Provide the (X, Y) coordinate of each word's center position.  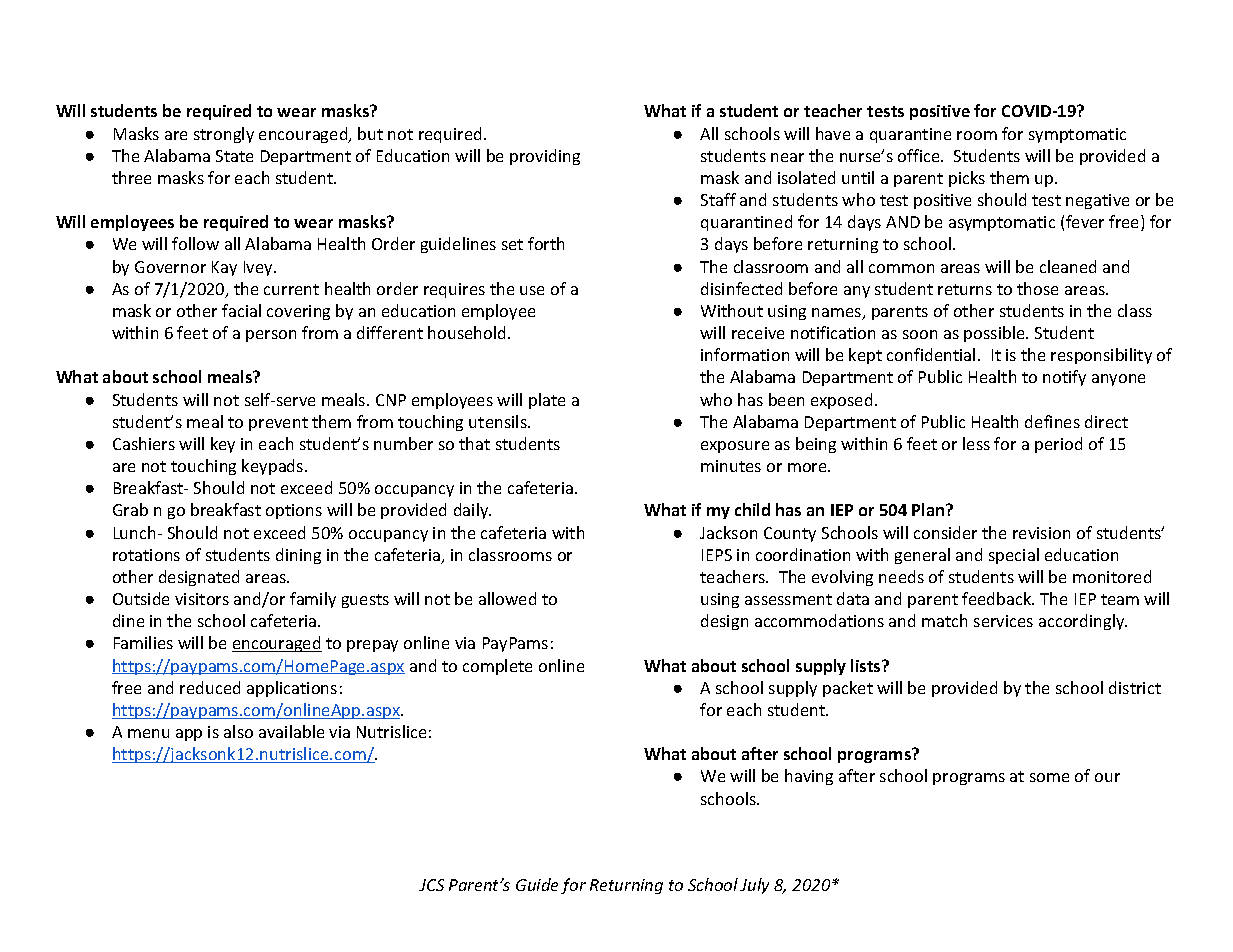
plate (547, 401)
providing (545, 157)
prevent (278, 424)
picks (967, 179)
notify (1064, 378)
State (234, 156)
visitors (202, 599)
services (1003, 621)
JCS (431, 885)
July (754, 886)
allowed (507, 598)
